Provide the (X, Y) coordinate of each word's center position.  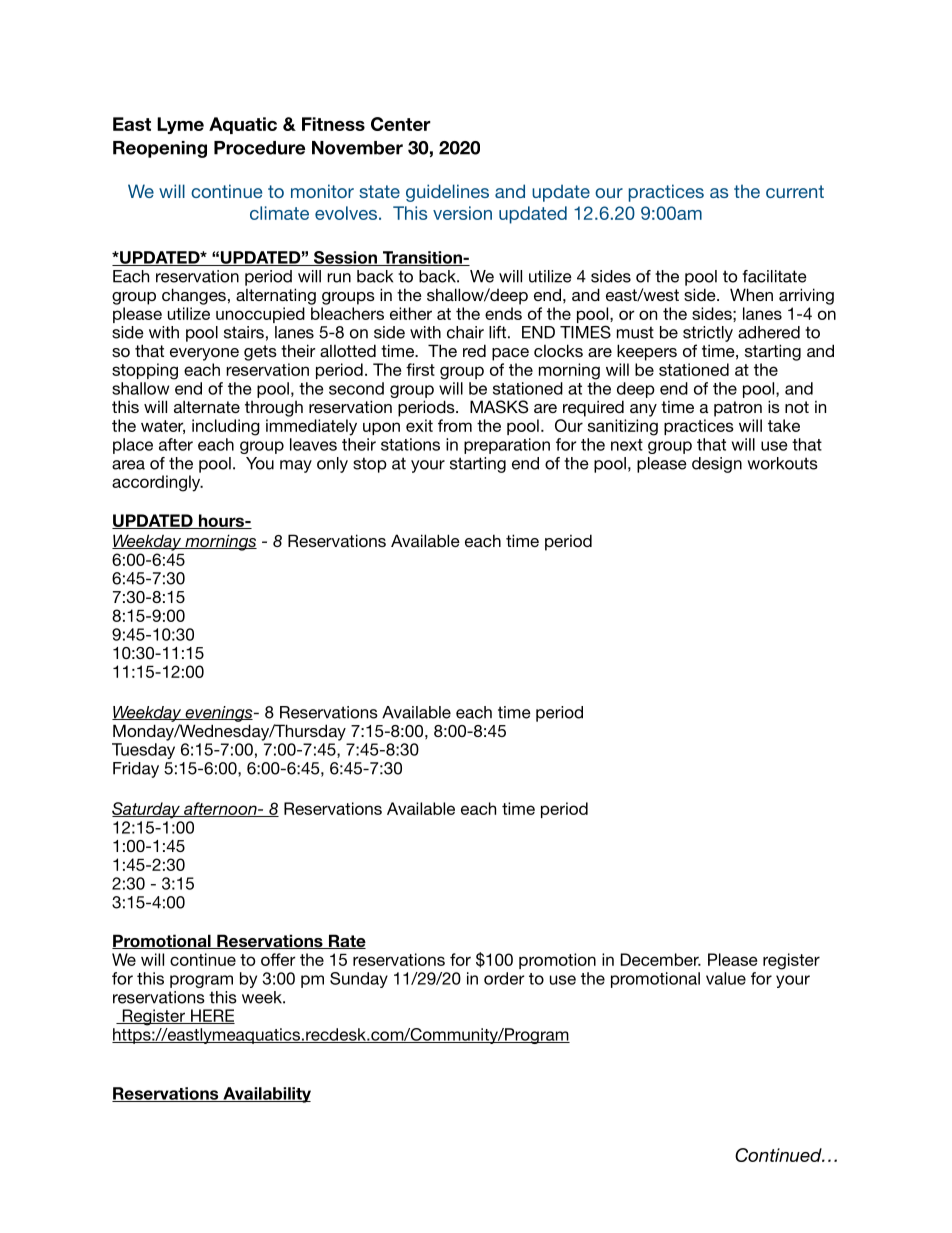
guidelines (447, 193)
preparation (507, 446)
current (795, 191)
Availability (266, 1095)
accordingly (157, 483)
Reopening (160, 149)
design (717, 465)
